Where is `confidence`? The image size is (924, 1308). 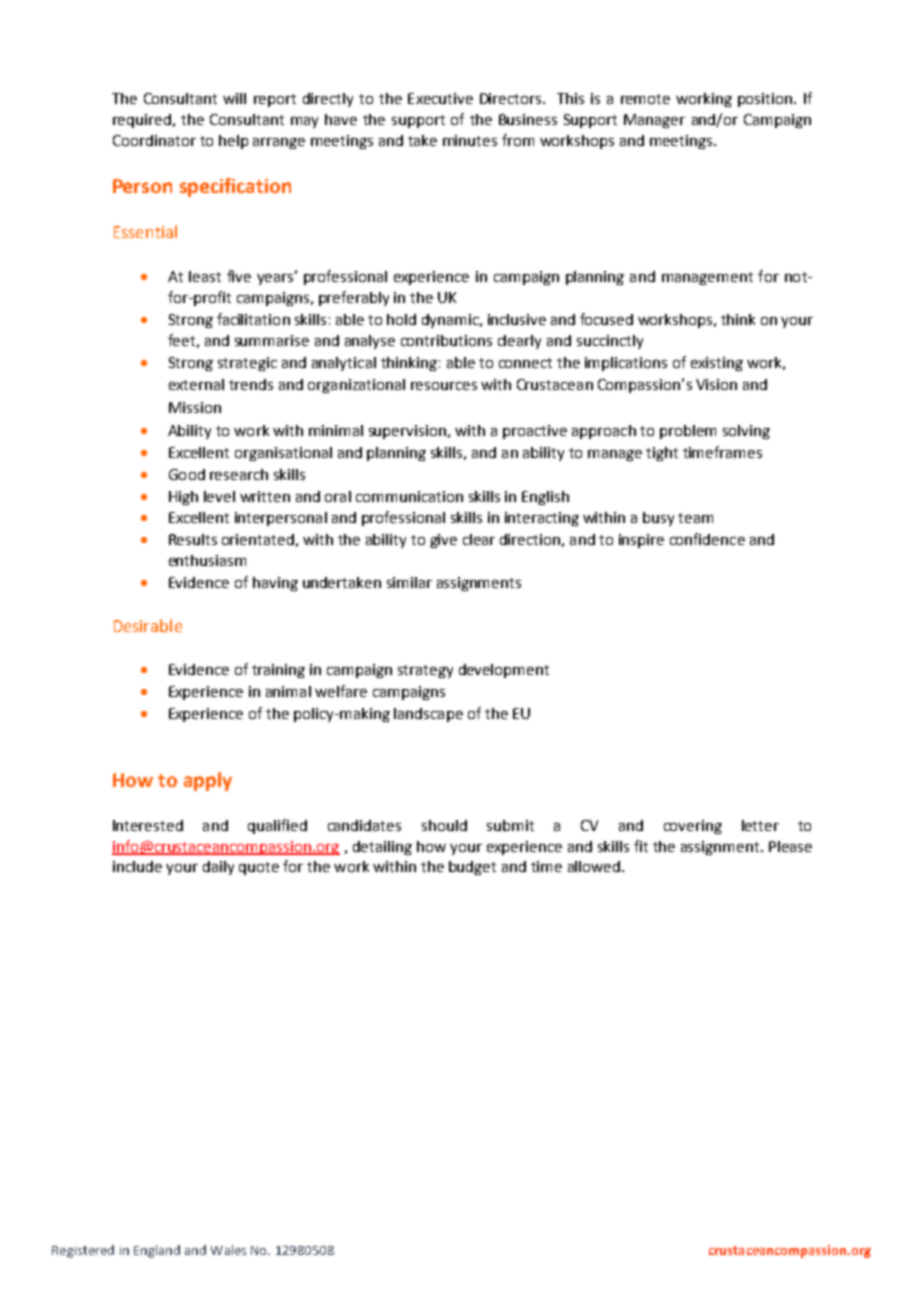
confidence is located at coordinates (707, 539).
